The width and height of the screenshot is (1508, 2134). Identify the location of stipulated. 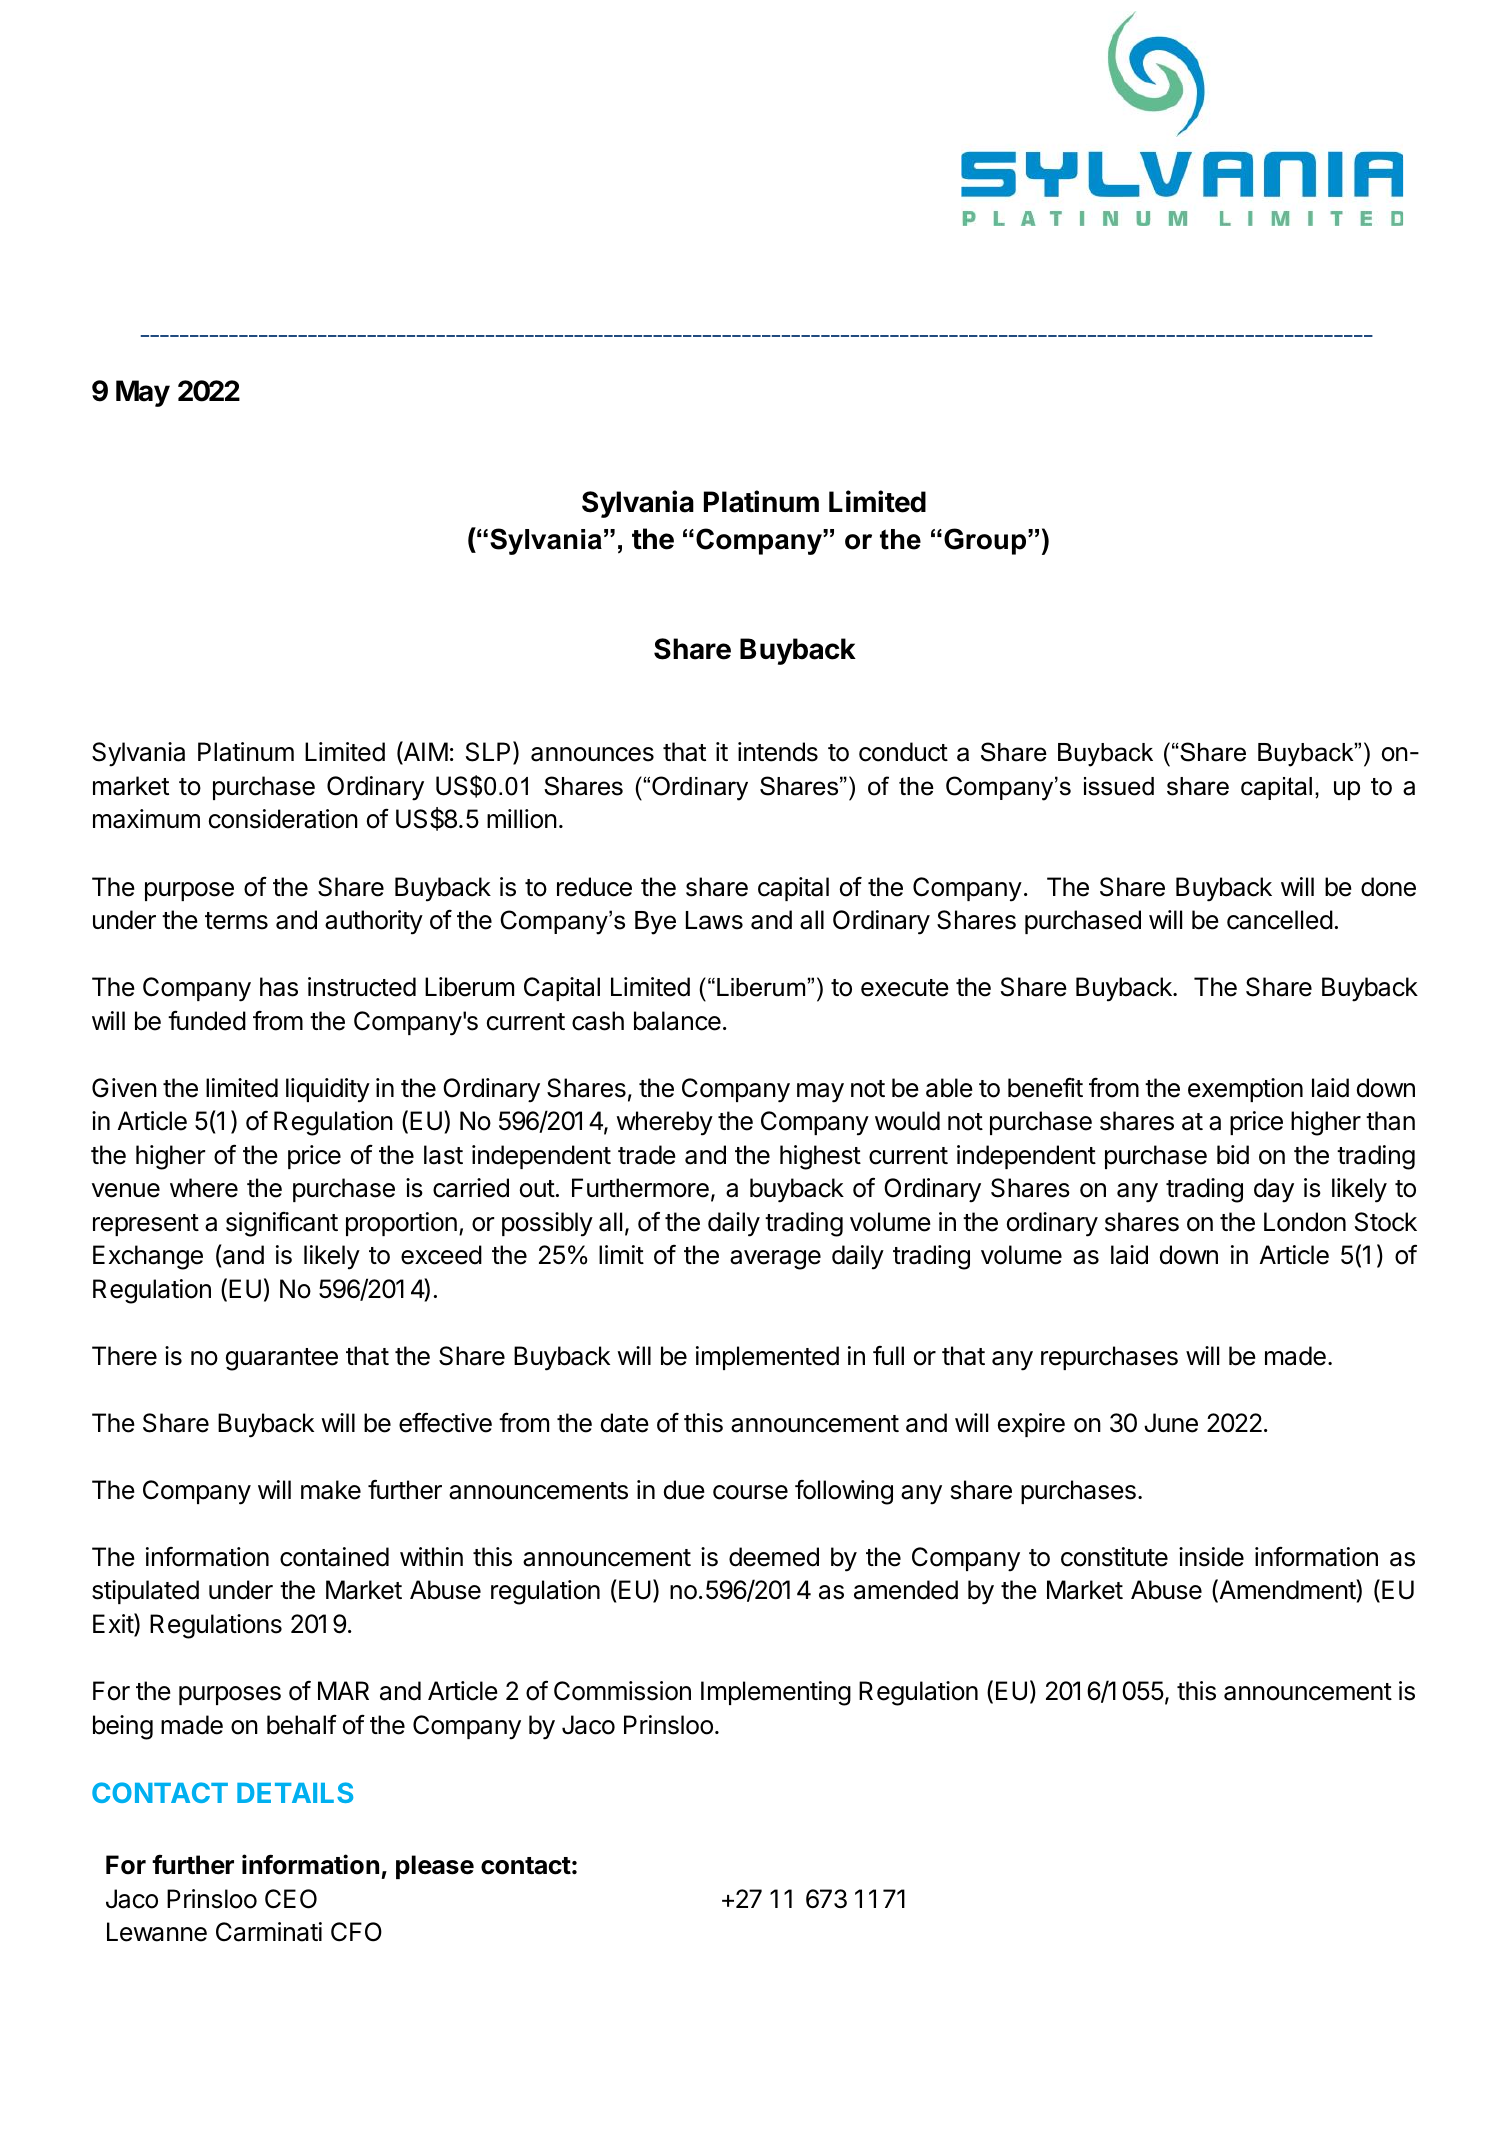
(145, 1592).
